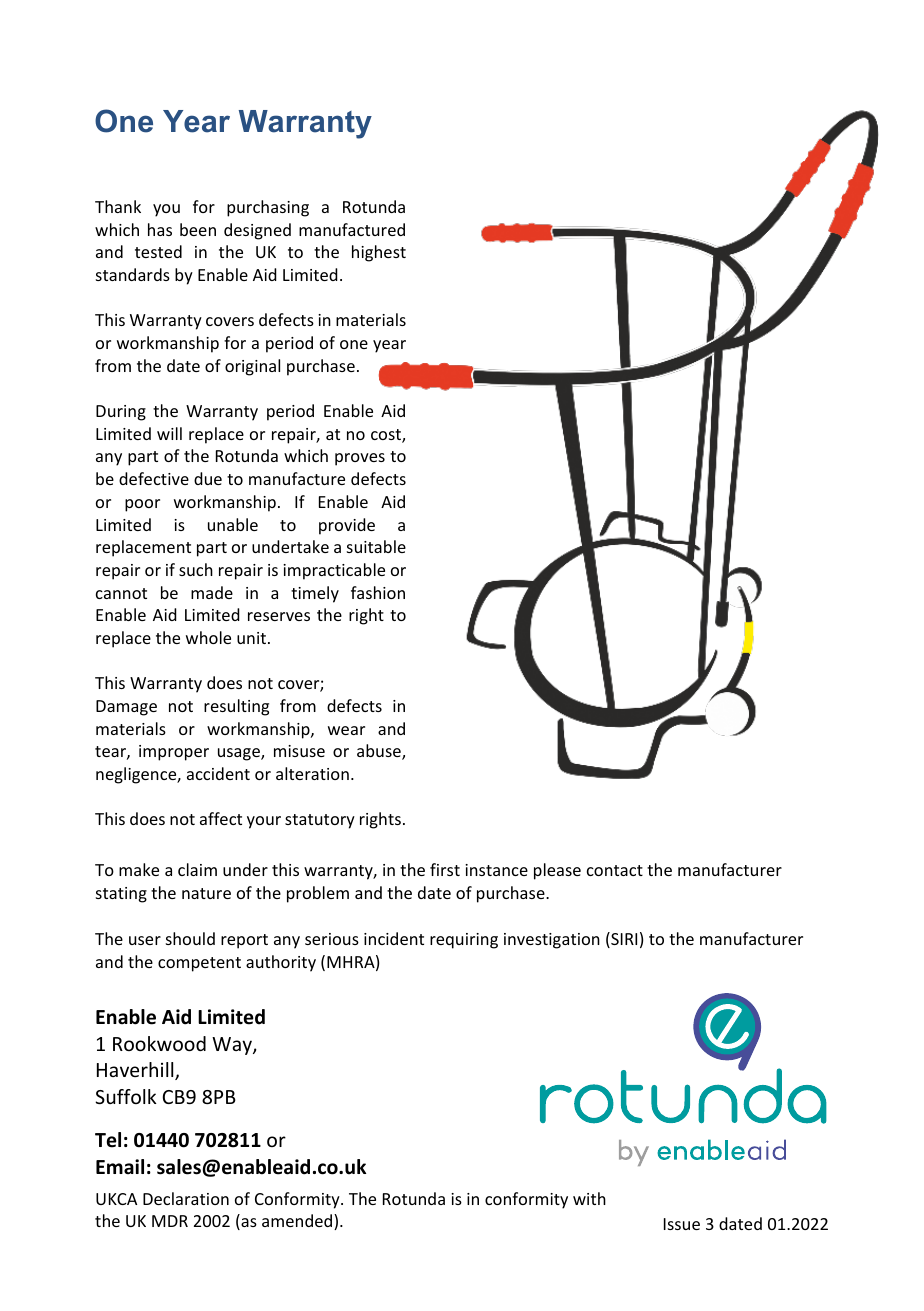 This image has width=924, height=1311. What do you see at coordinates (360, 459) in the image?
I see `proves` at bounding box center [360, 459].
